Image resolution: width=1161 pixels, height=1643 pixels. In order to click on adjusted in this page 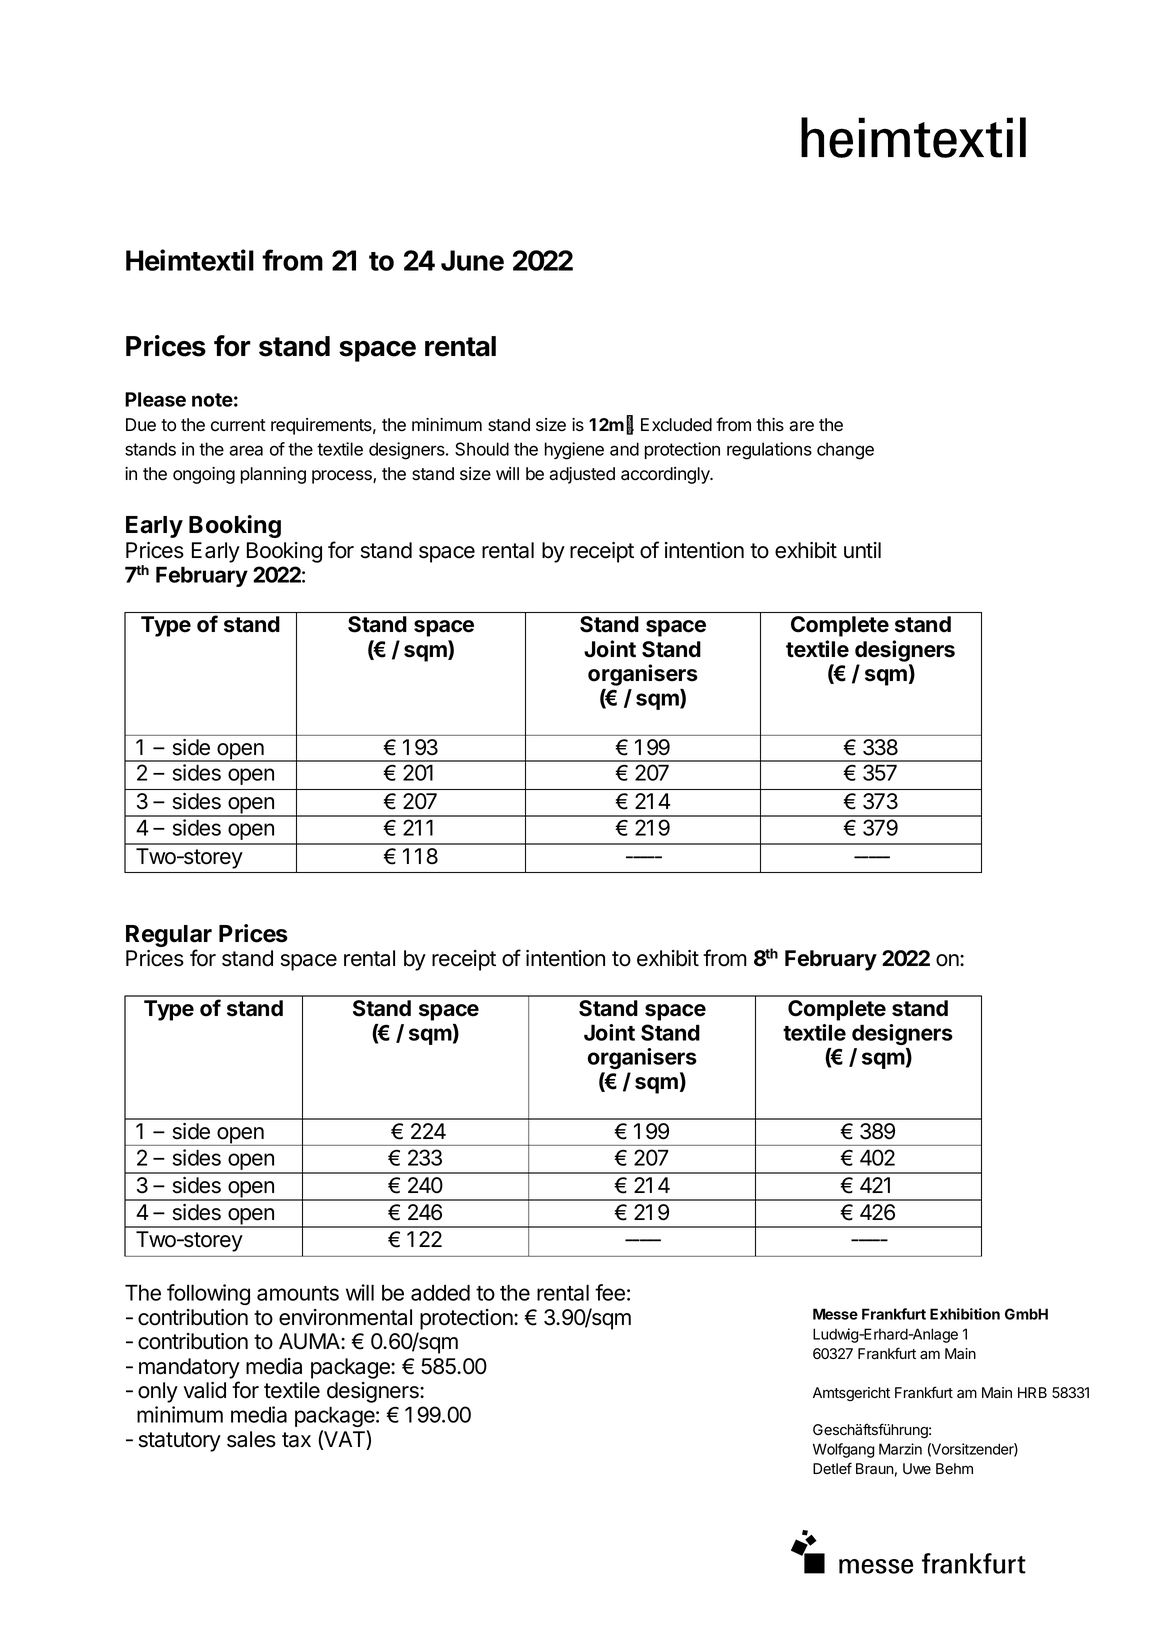, I will do `click(582, 475)`.
